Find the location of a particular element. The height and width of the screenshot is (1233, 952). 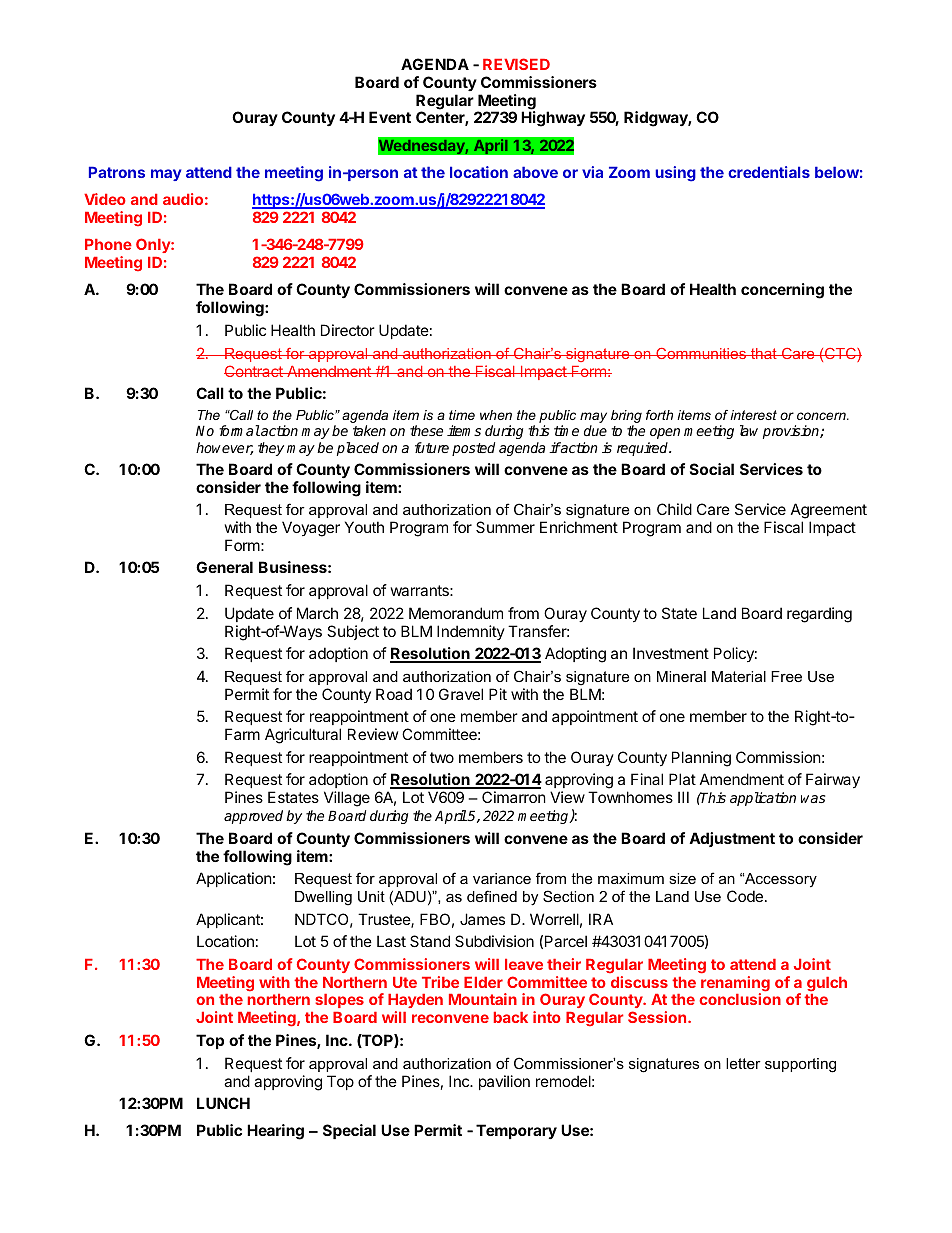

variance is located at coordinates (502, 878).
